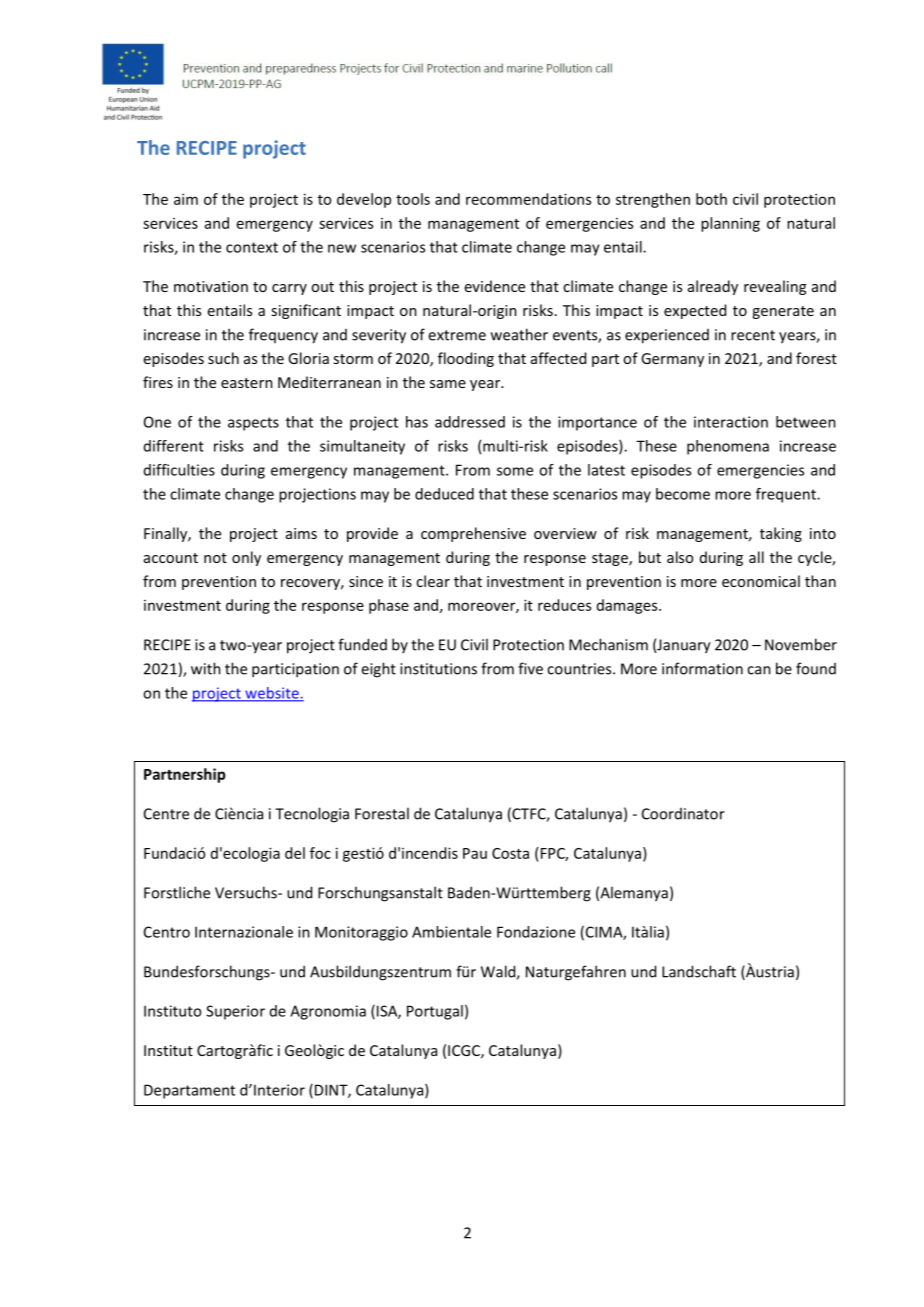 This screenshot has width=924, height=1307. What do you see at coordinates (252, 247) in the screenshot?
I see `context` at bounding box center [252, 247].
